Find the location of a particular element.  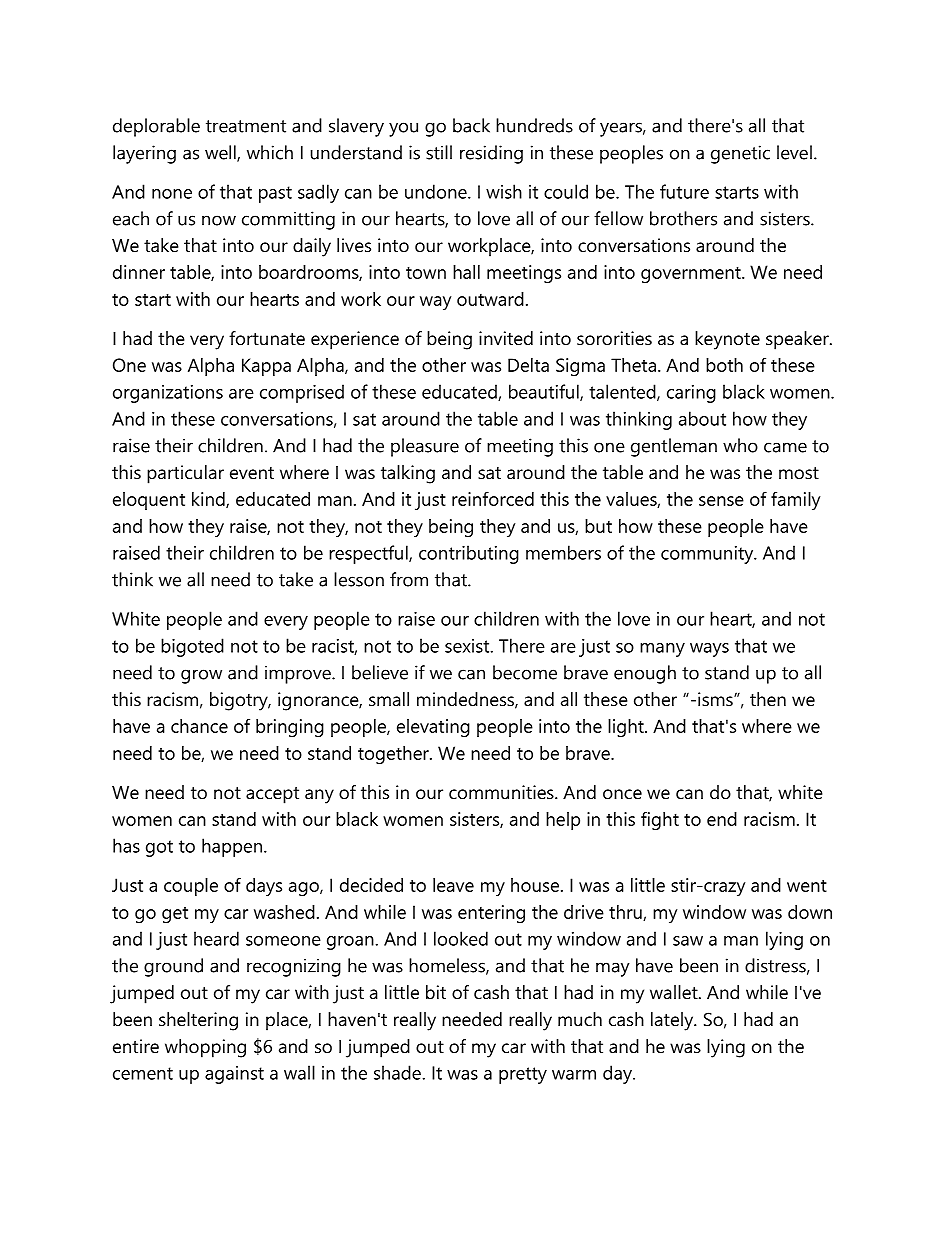

chance is located at coordinates (199, 726).
